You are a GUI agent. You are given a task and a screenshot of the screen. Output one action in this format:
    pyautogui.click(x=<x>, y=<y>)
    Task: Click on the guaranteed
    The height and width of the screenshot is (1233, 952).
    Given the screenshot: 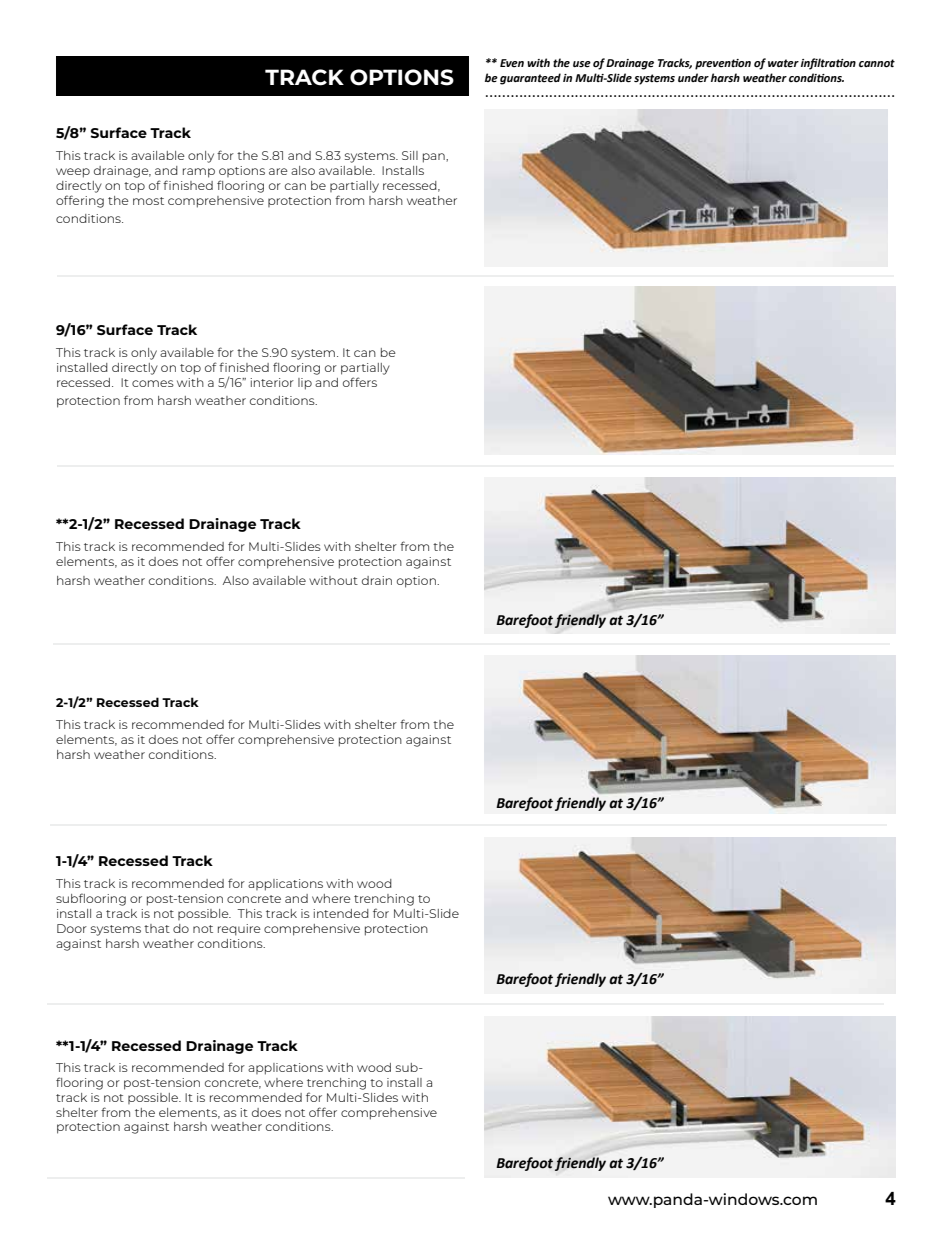 What is the action you would take?
    pyautogui.click(x=530, y=79)
